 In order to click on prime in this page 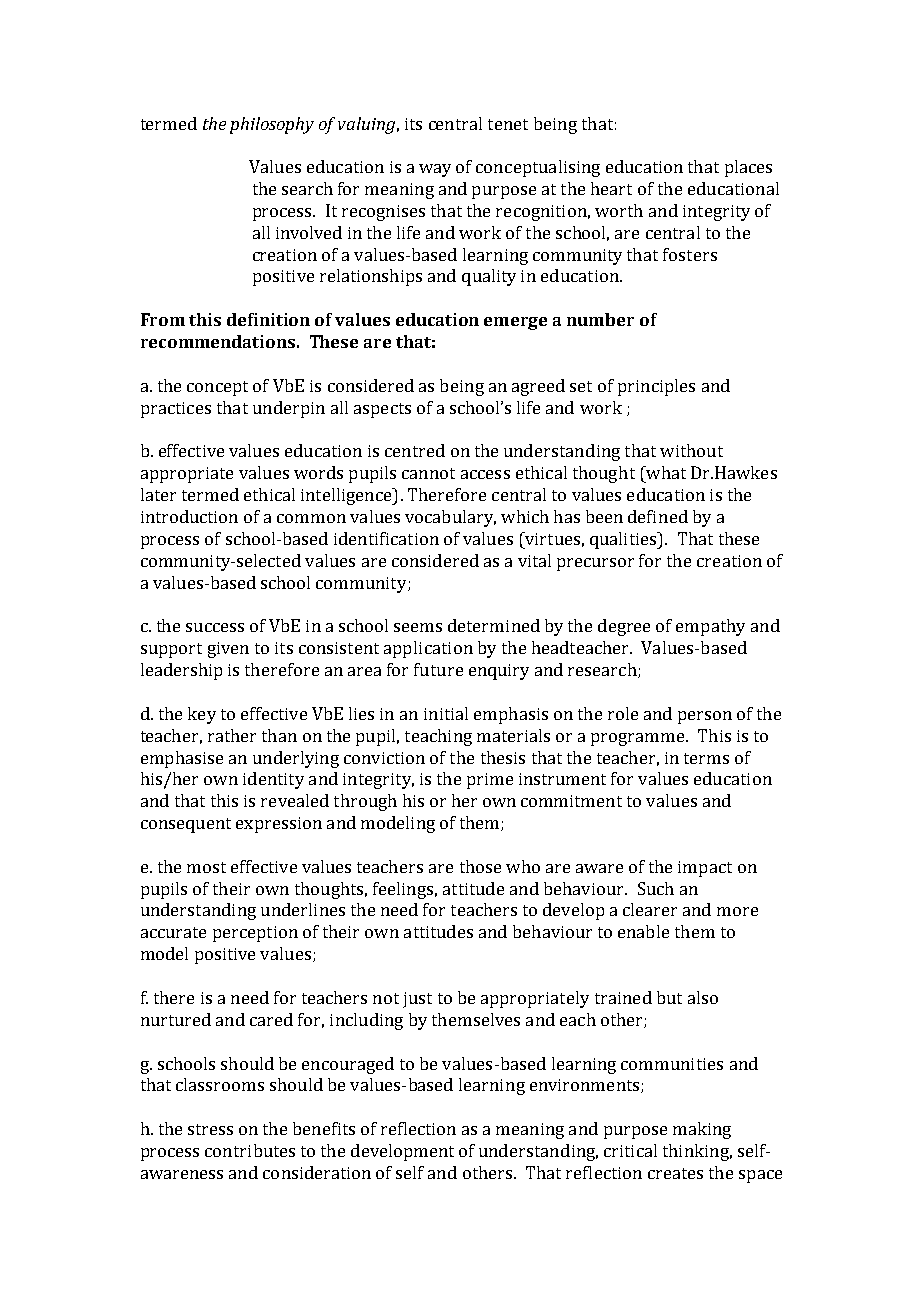, I will do `click(490, 781)`.
